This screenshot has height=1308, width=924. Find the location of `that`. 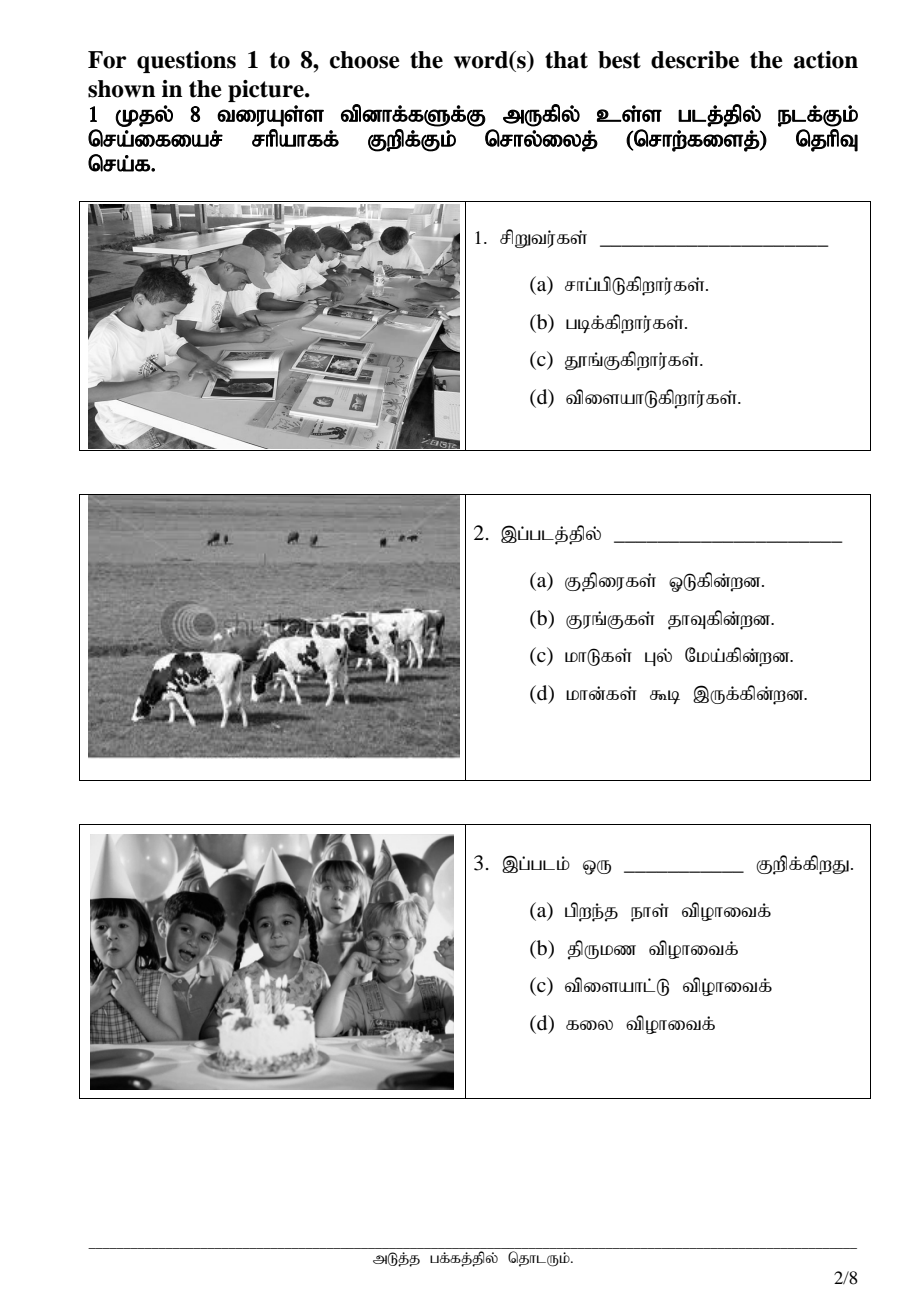

that is located at coordinates (566, 60).
